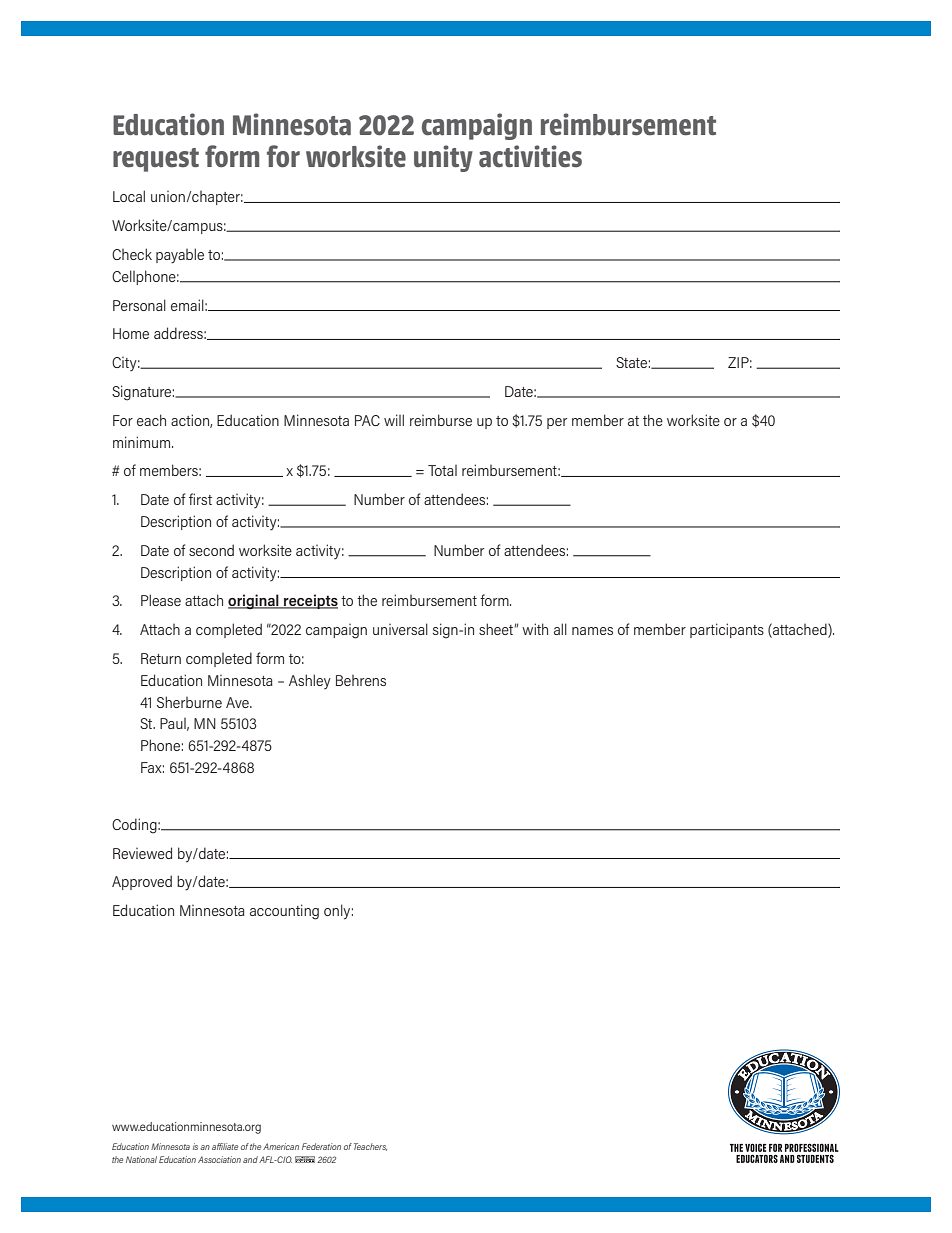 Image resolution: width=952 pixels, height=1233 pixels. Describe the element at coordinates (281, 1146) in the image. I see `American` at that location.
